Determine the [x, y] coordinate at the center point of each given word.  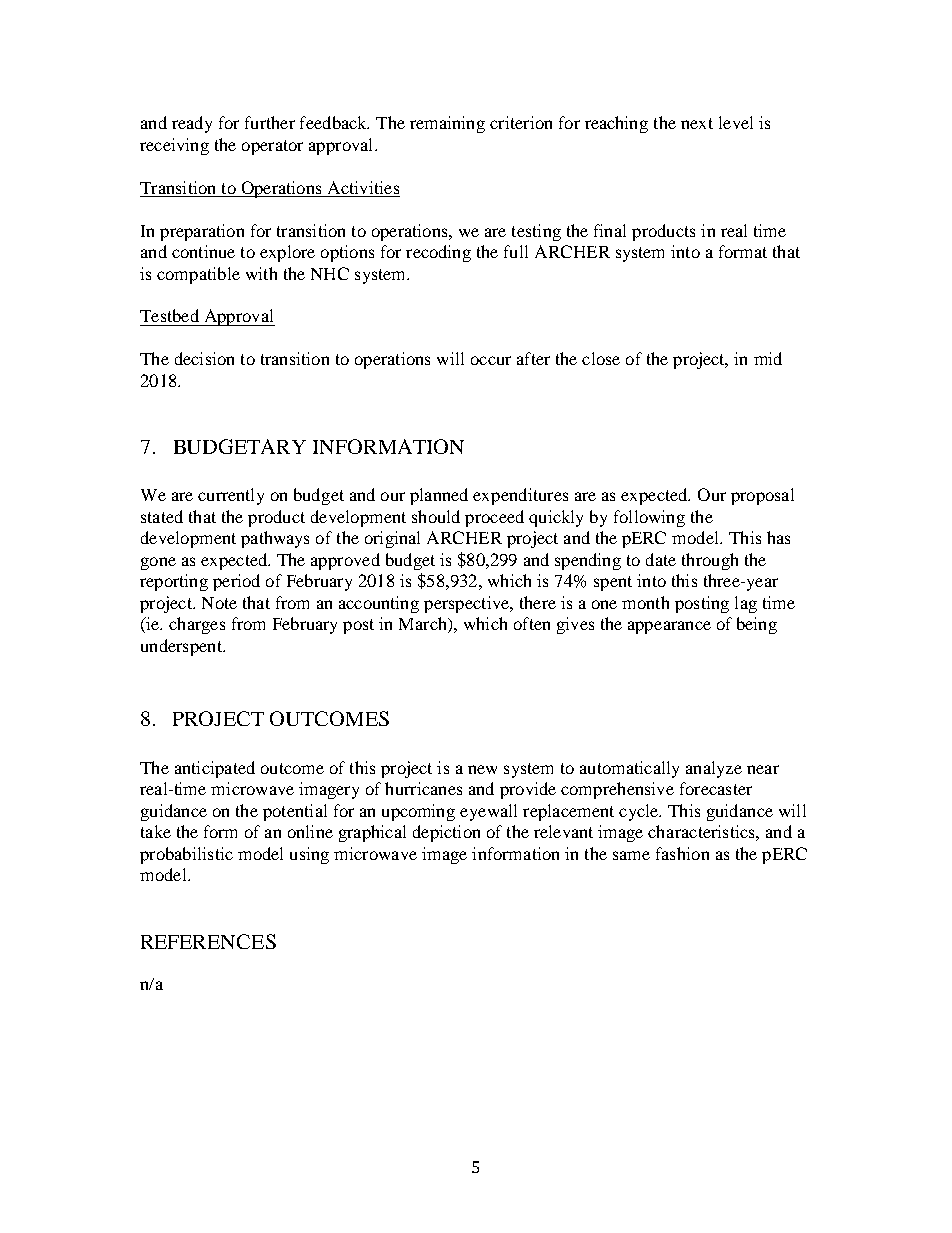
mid [768, 358]
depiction [446, 833]
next [697, 123]
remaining [447, 124]
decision [204, 358]
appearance [669, 627]
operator [272, 147]
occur [491, 360]
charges [197, 625]
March [424, 625]
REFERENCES [208, 941]
